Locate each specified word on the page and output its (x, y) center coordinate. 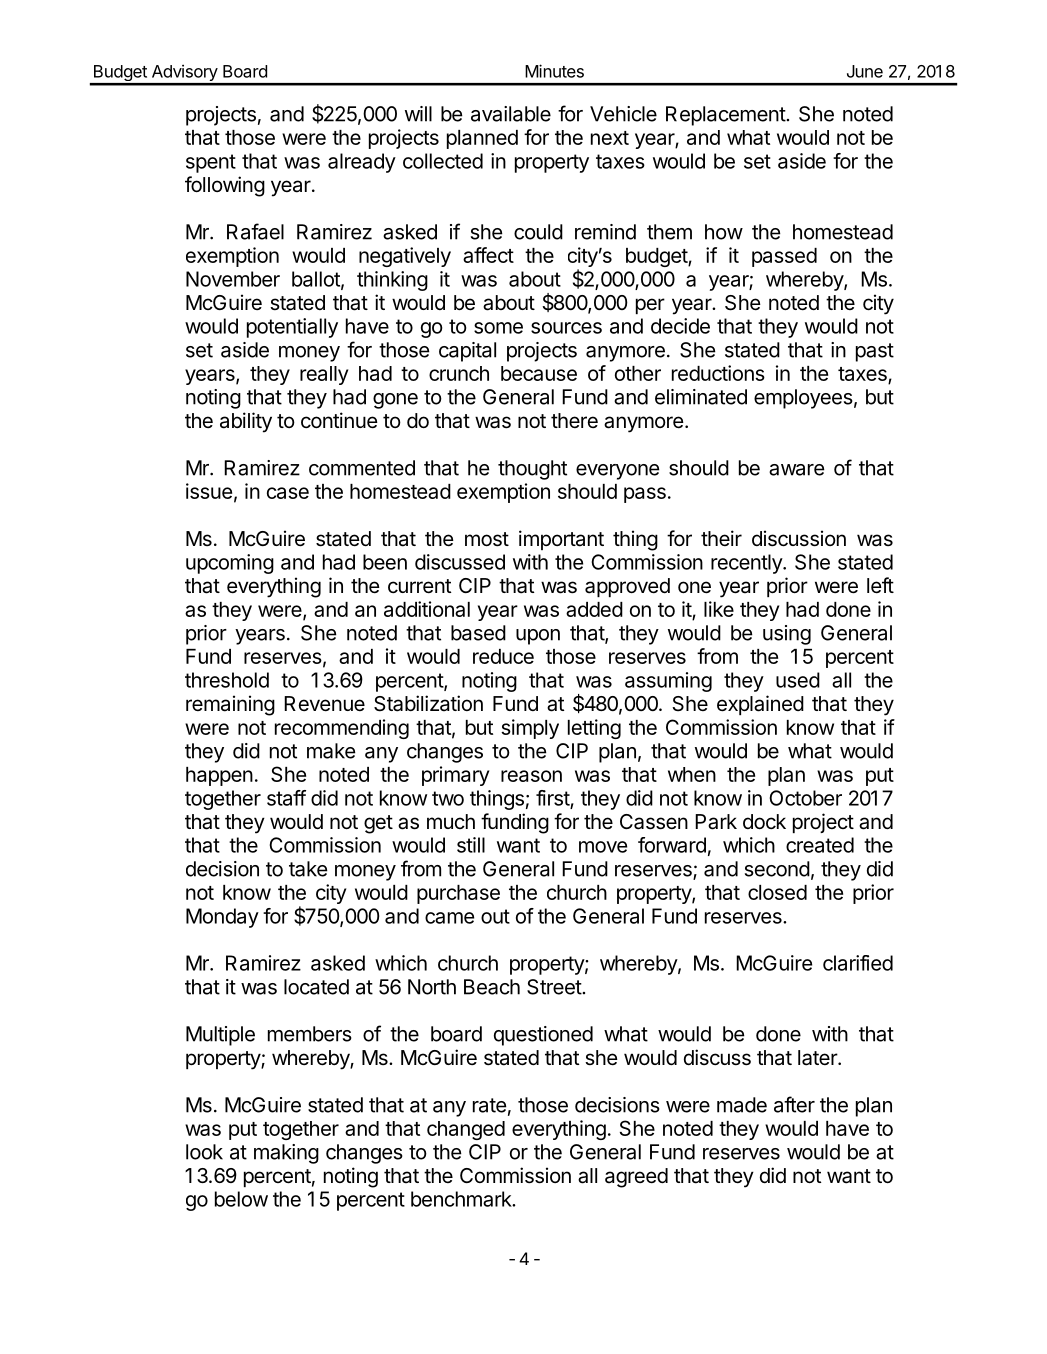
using (787, 635)
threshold (227, 680)
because (539, 373)
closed (777, 892)
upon (538, 637)
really (324, 375)
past (875, 352)
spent (211, 163)
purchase (458, 894)
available (511, 114)
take (308, 869)
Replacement (726, 116)
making (286, 1154)
